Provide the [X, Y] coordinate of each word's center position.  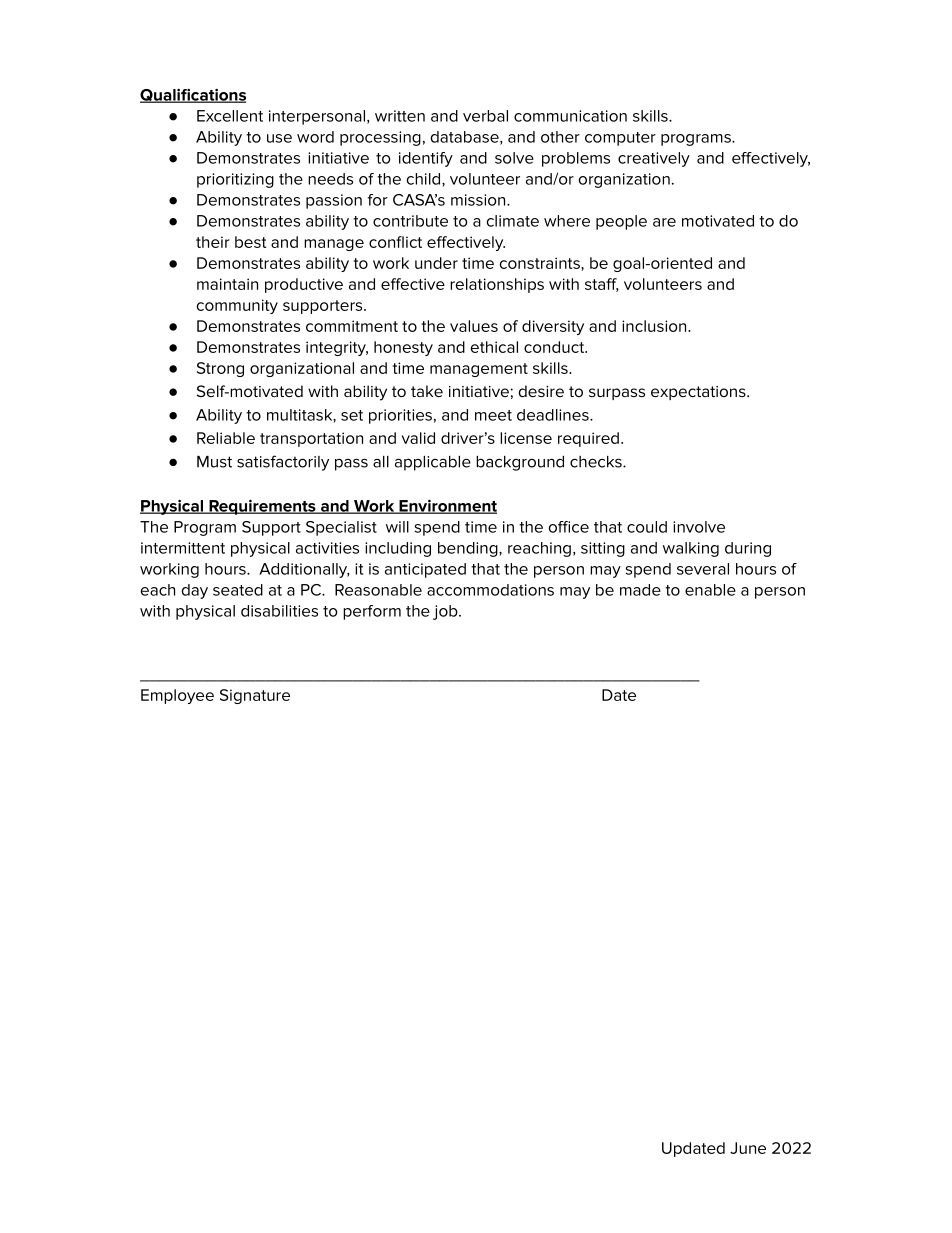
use [279, 138]
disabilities [279, 611]
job [446, 612]
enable [710, 590]
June [748, 1148]
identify [426, 159]
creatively [654, 159]
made [640, 590]
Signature [255, 696]
